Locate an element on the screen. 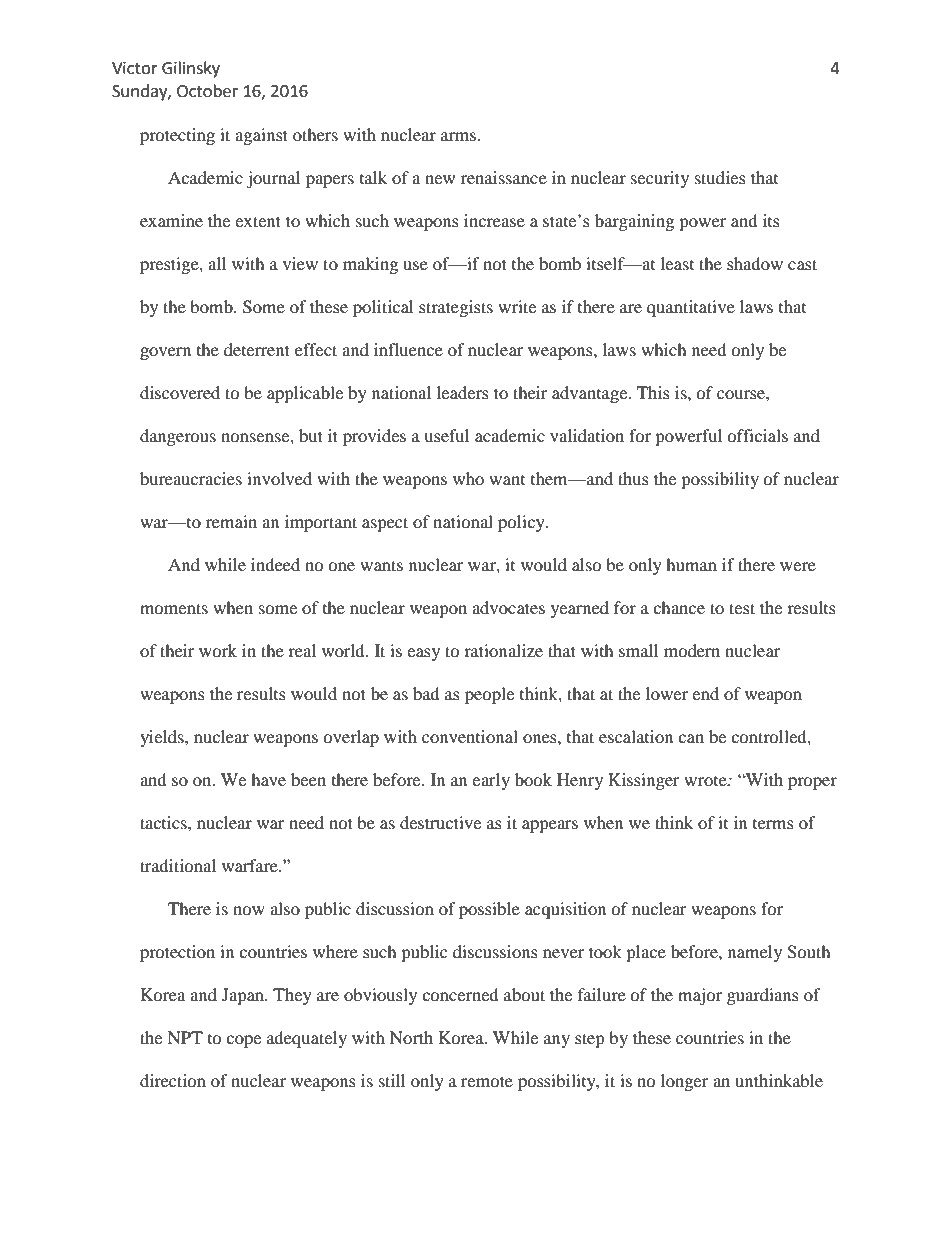 This screenshot has width=952, height=1233. October is located at coordinates (207, 91).
